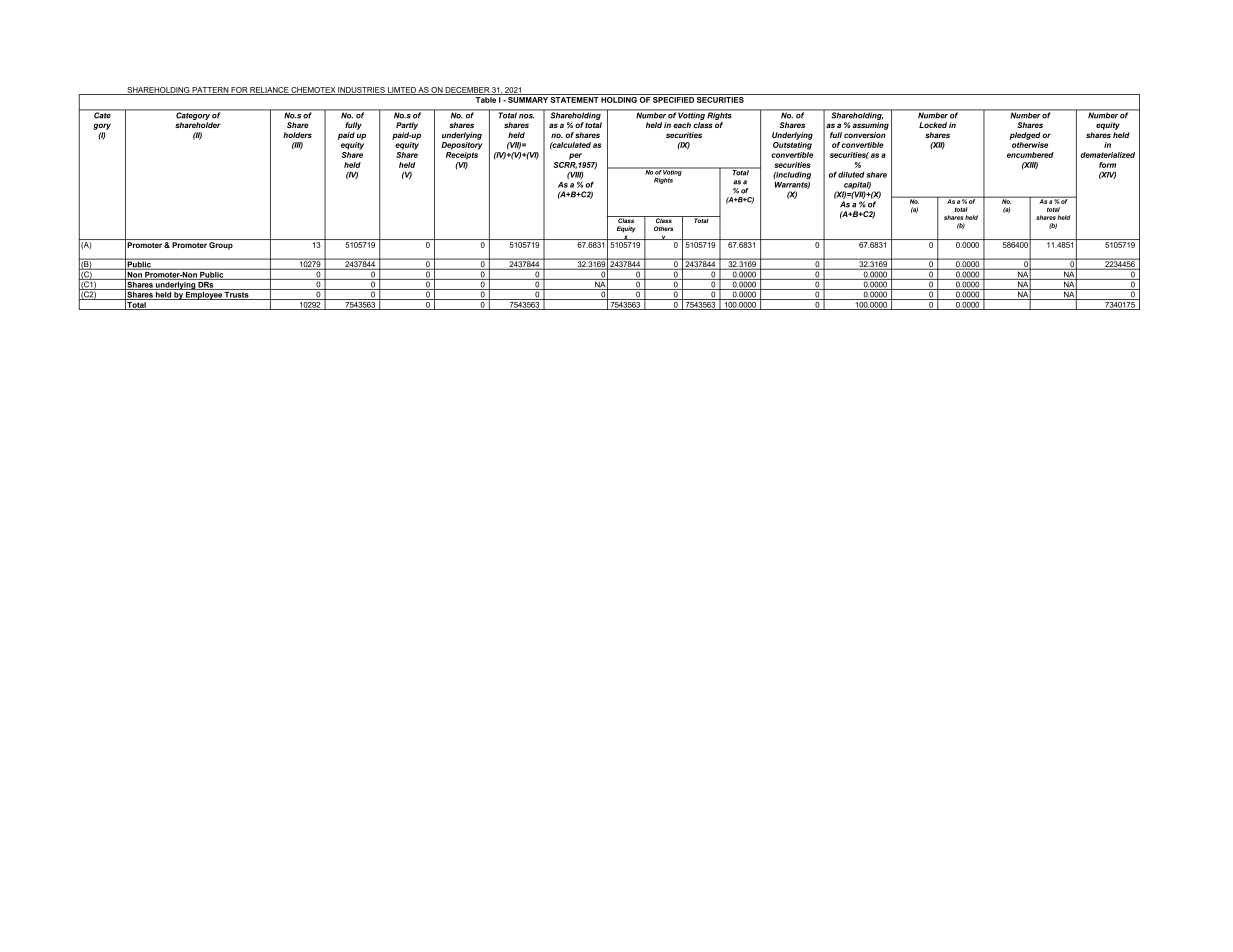  Describe the element at coordinates (663, 228) in the document. I see `Others` at that location.
